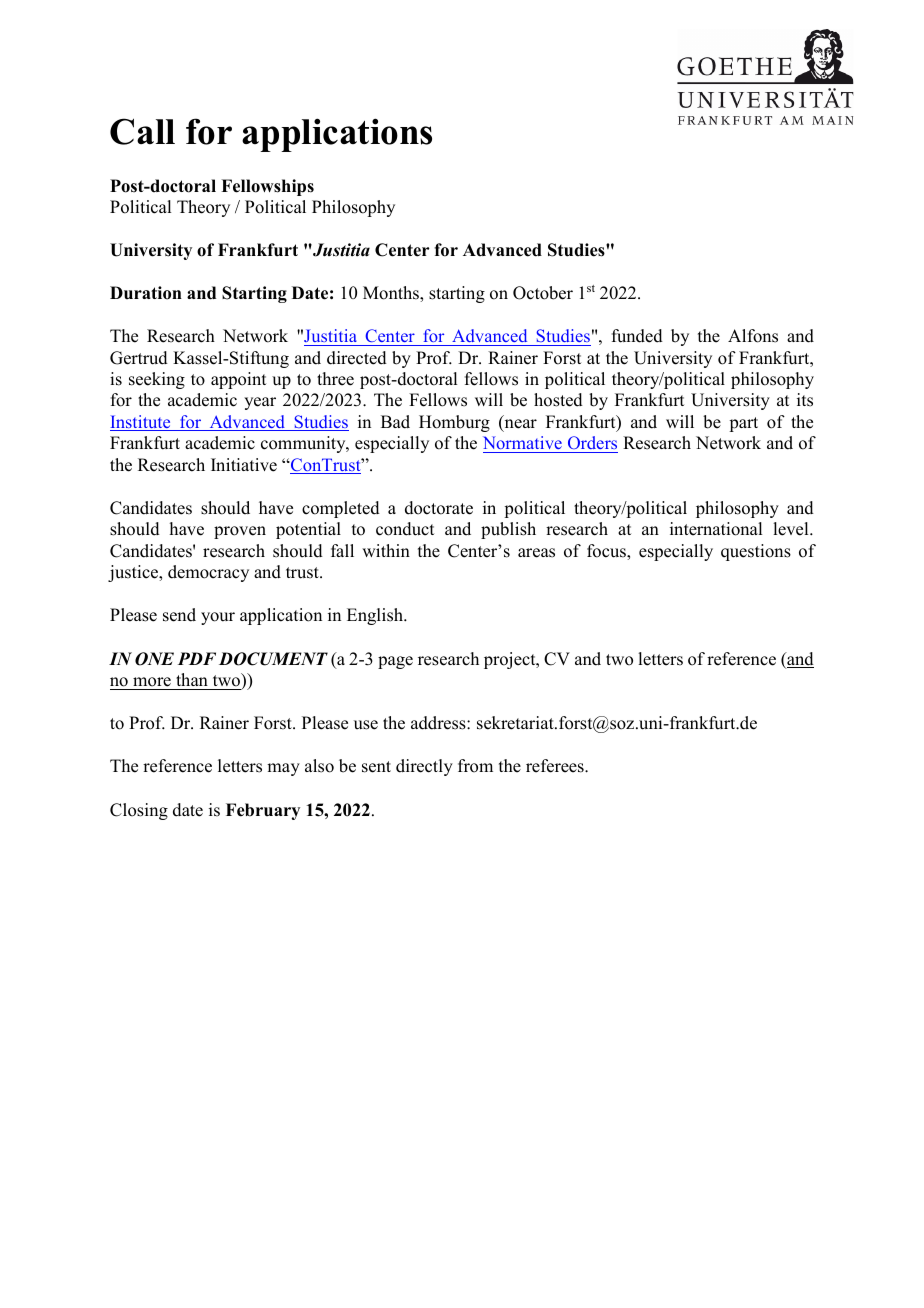 The width and height of the screenshot is (924, 1308). What do you see at coordinates (142, 131) in the screenshot?
I see `Call` at bounding box center [142, 131].
